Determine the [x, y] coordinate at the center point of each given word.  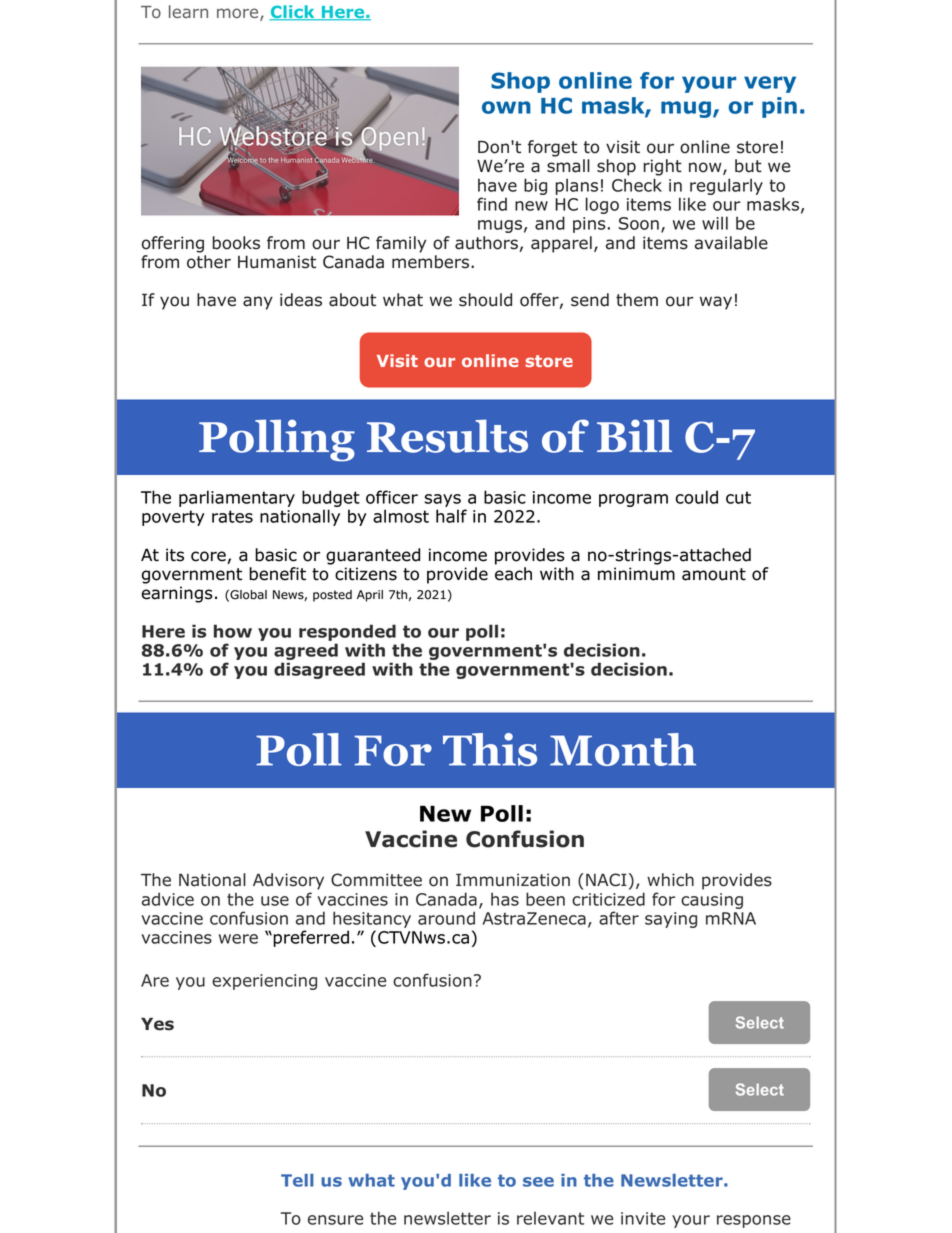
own [506, 107]
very [770, 84]
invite [643, 1218]
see [538, 1182]
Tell [297, 1180]
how [233, 631]
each [513, 574]
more [239, 14]
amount [714, 574]
